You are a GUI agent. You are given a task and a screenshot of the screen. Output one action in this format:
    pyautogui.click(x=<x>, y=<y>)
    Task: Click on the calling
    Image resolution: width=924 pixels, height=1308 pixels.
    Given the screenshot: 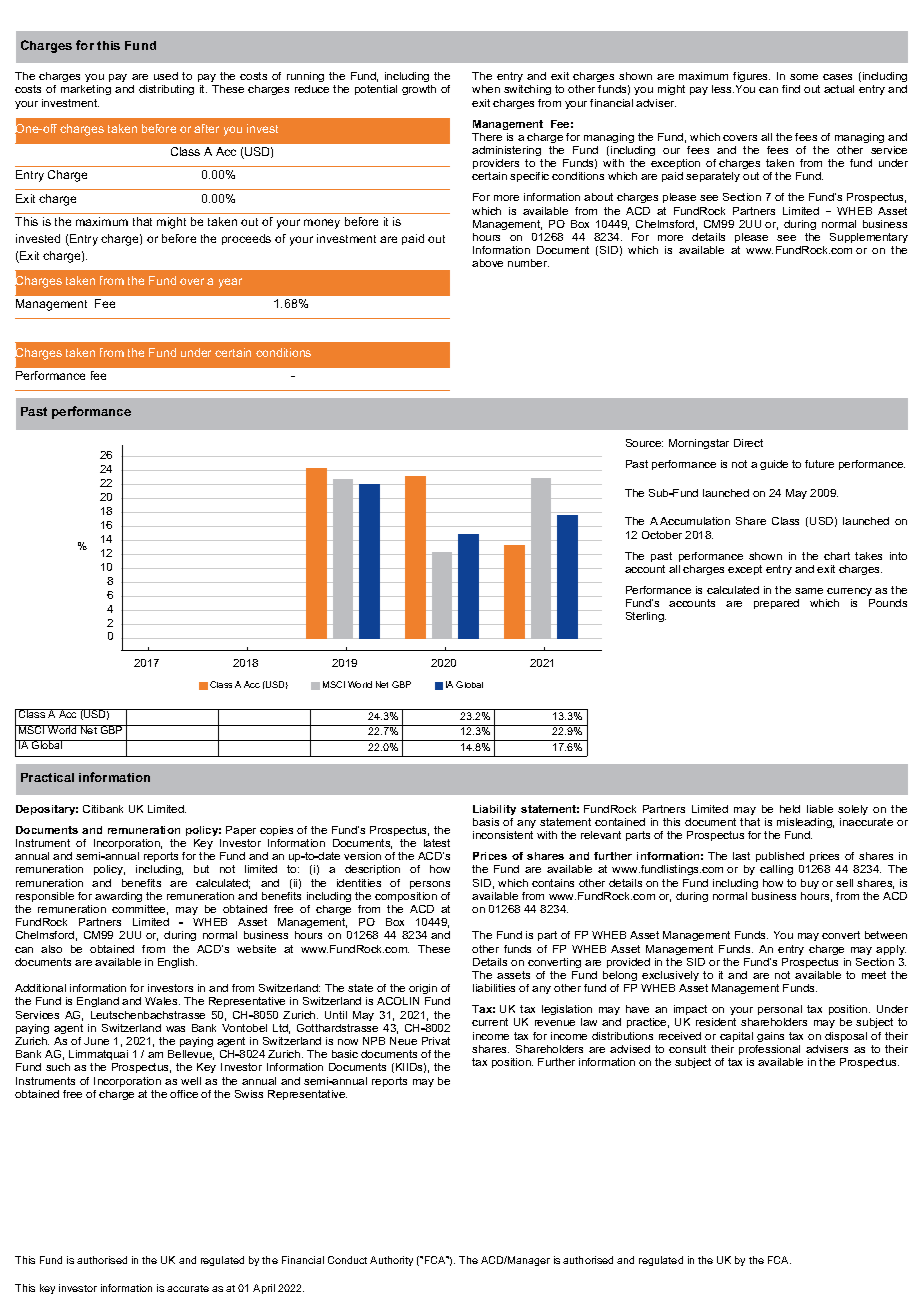 What is the action you would take?
    pyautogui.click(x=776, y=870)
